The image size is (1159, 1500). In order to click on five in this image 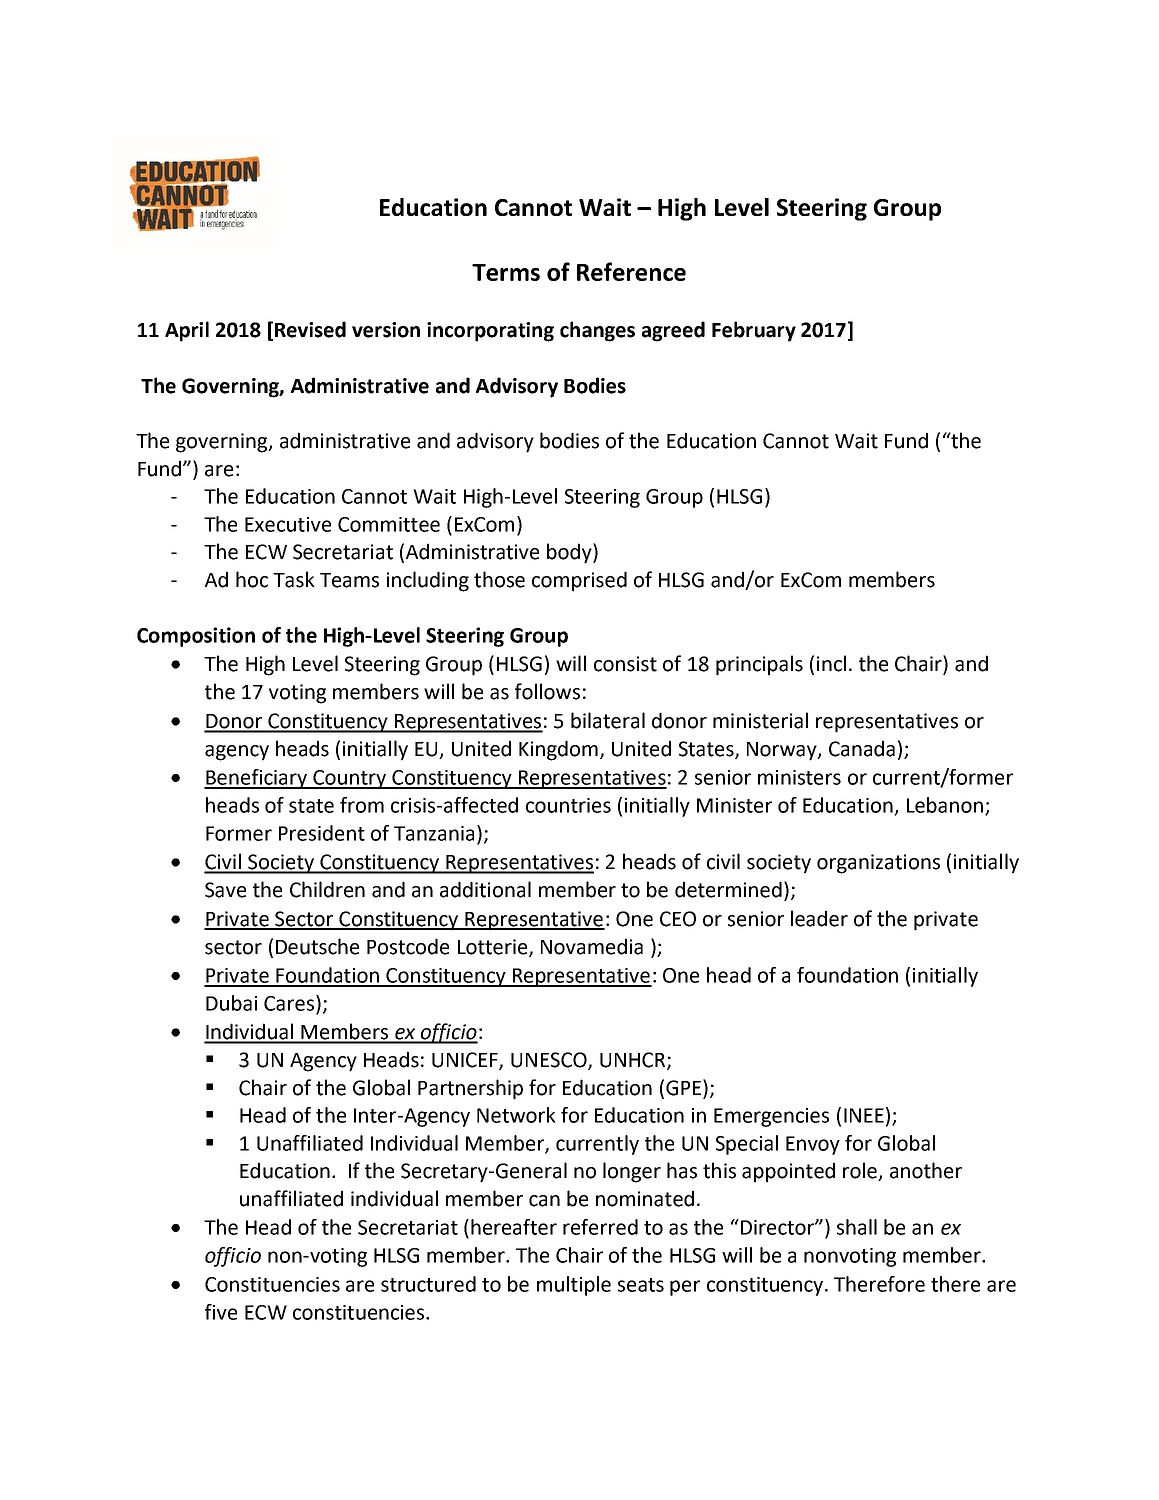, I will do `click(221, 1312)`.
